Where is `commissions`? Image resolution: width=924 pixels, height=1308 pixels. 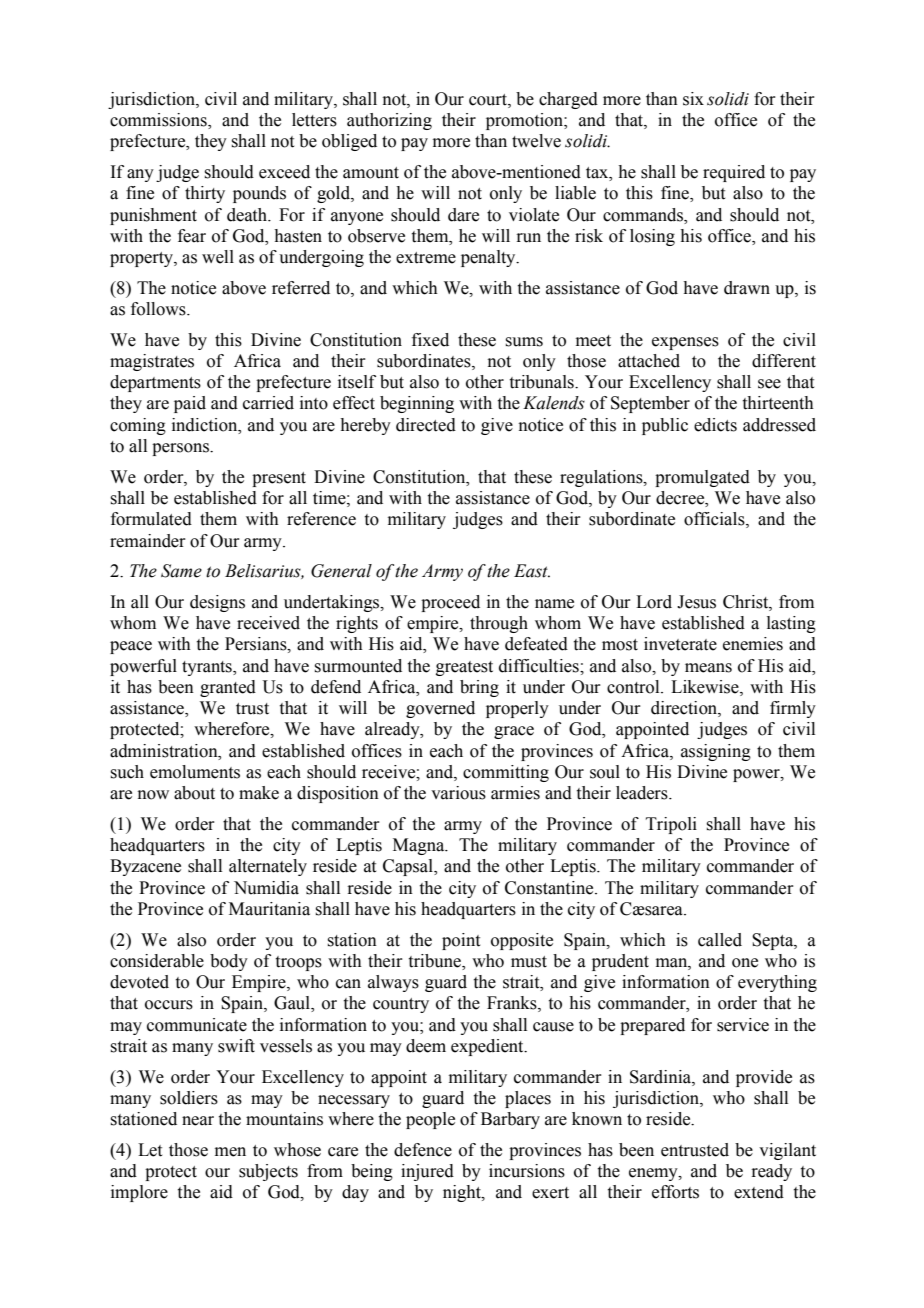 commissions is located at coordinates (159, 121).
